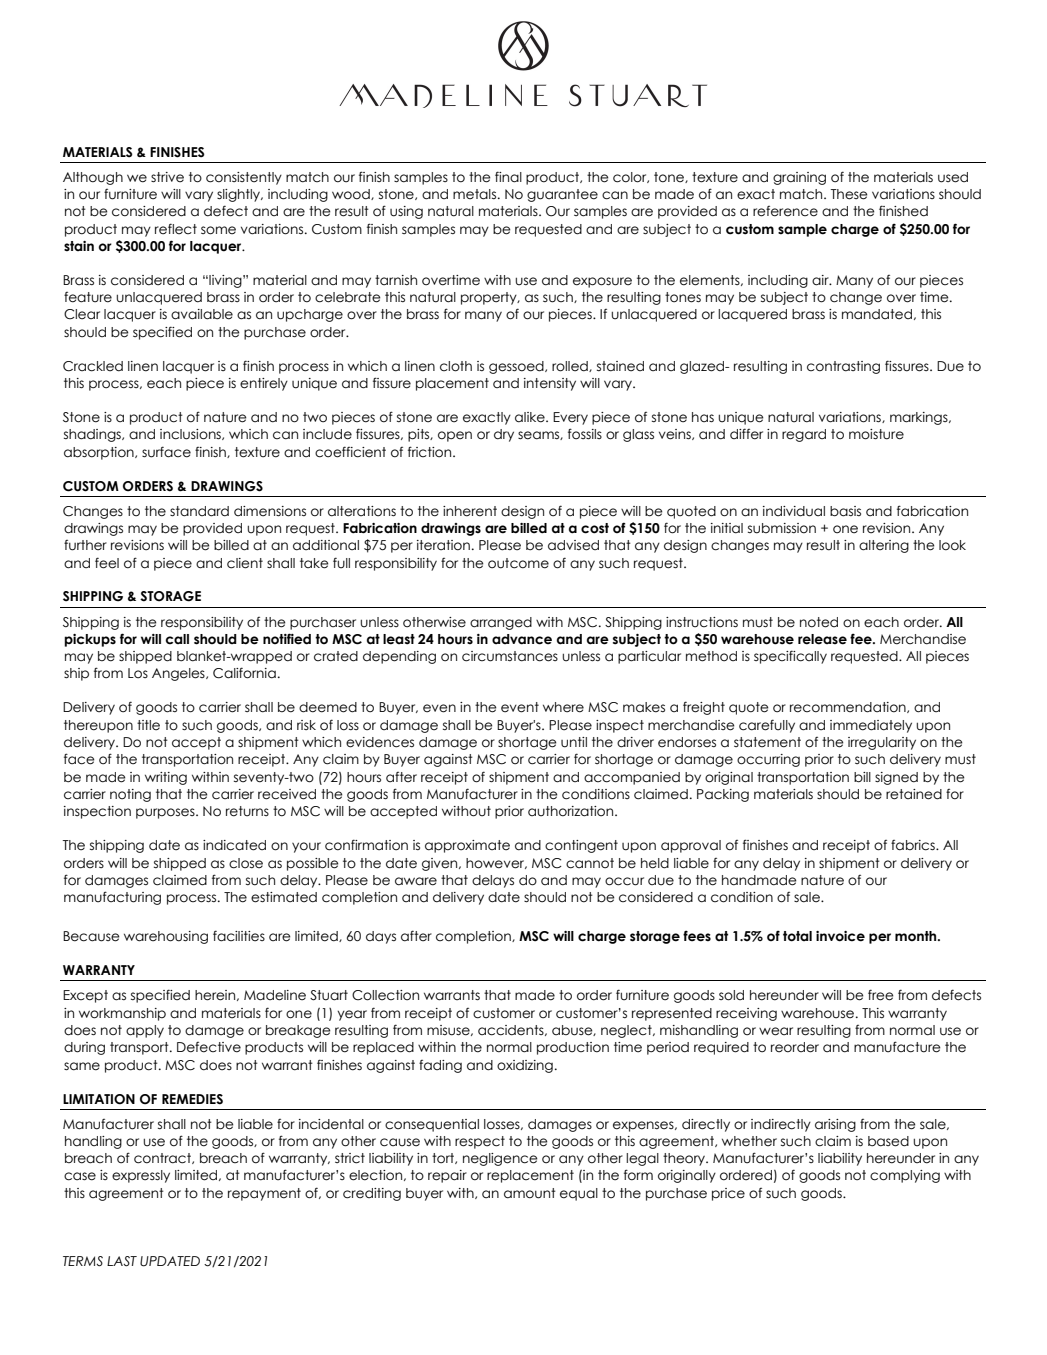 This screenshot has width=1047, height=1355. What do you see at coordinates (518, 563) in the screenshot?
I see `outcome` at bounding box center [518, 563].
